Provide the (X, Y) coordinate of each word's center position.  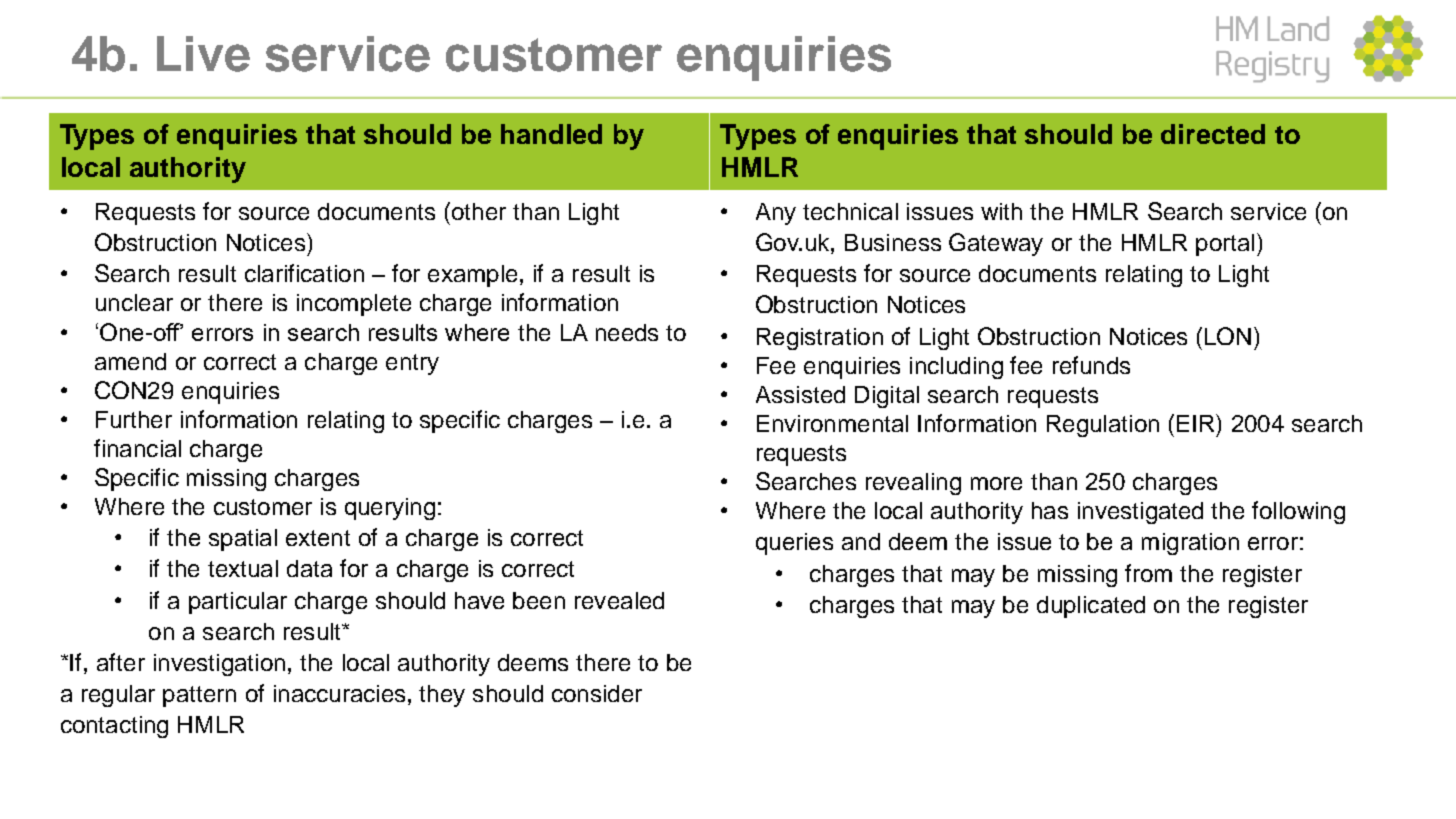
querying (390, 509)
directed (1213, 134)
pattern (199, 696)
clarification (304, 273)
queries (794, 544)
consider (597, 693)
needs (627, 332)
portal (1225, 245)
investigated (1140, 513)
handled (551, 134)
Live (203, 54)
